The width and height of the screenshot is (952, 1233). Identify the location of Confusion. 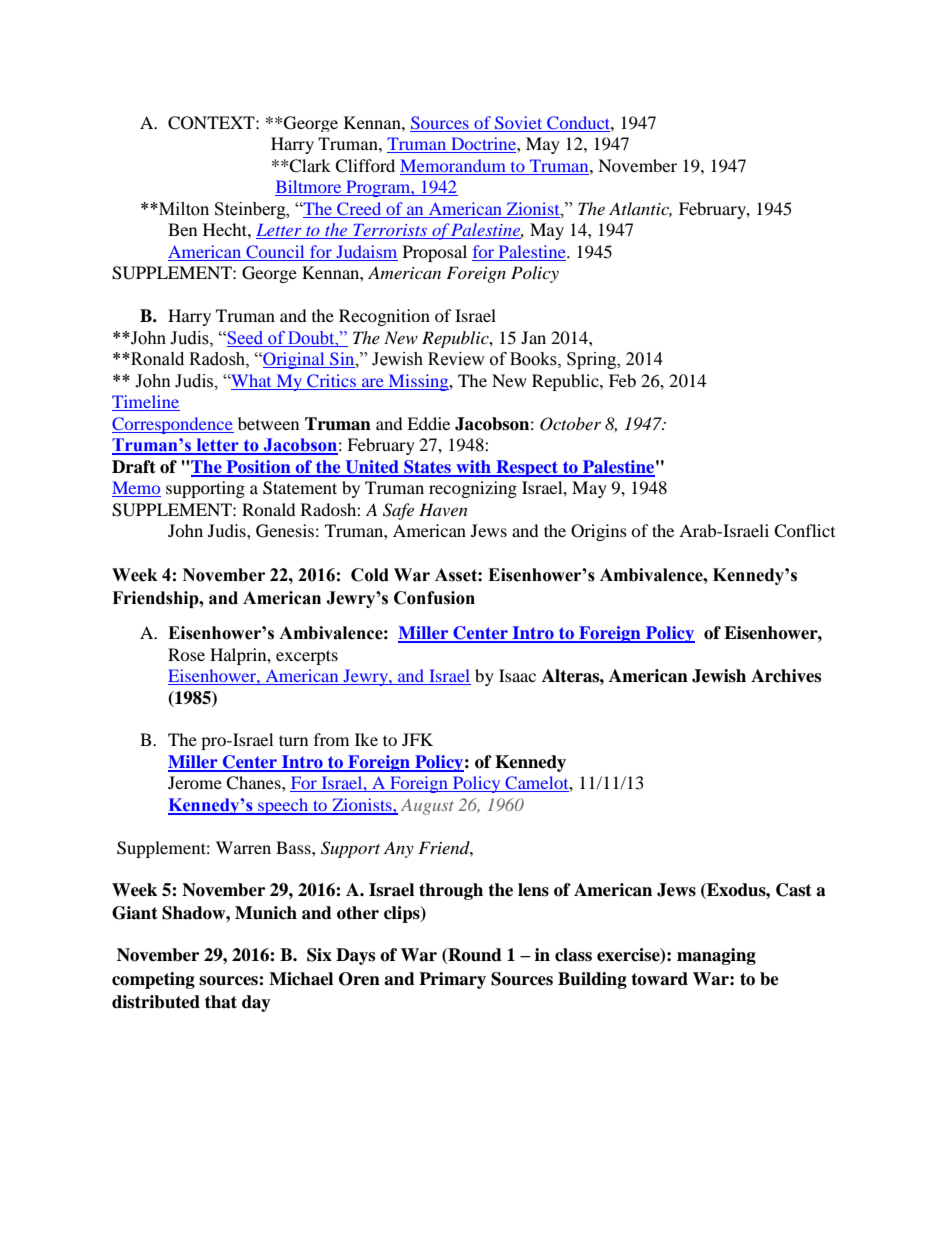
(434, 598).
